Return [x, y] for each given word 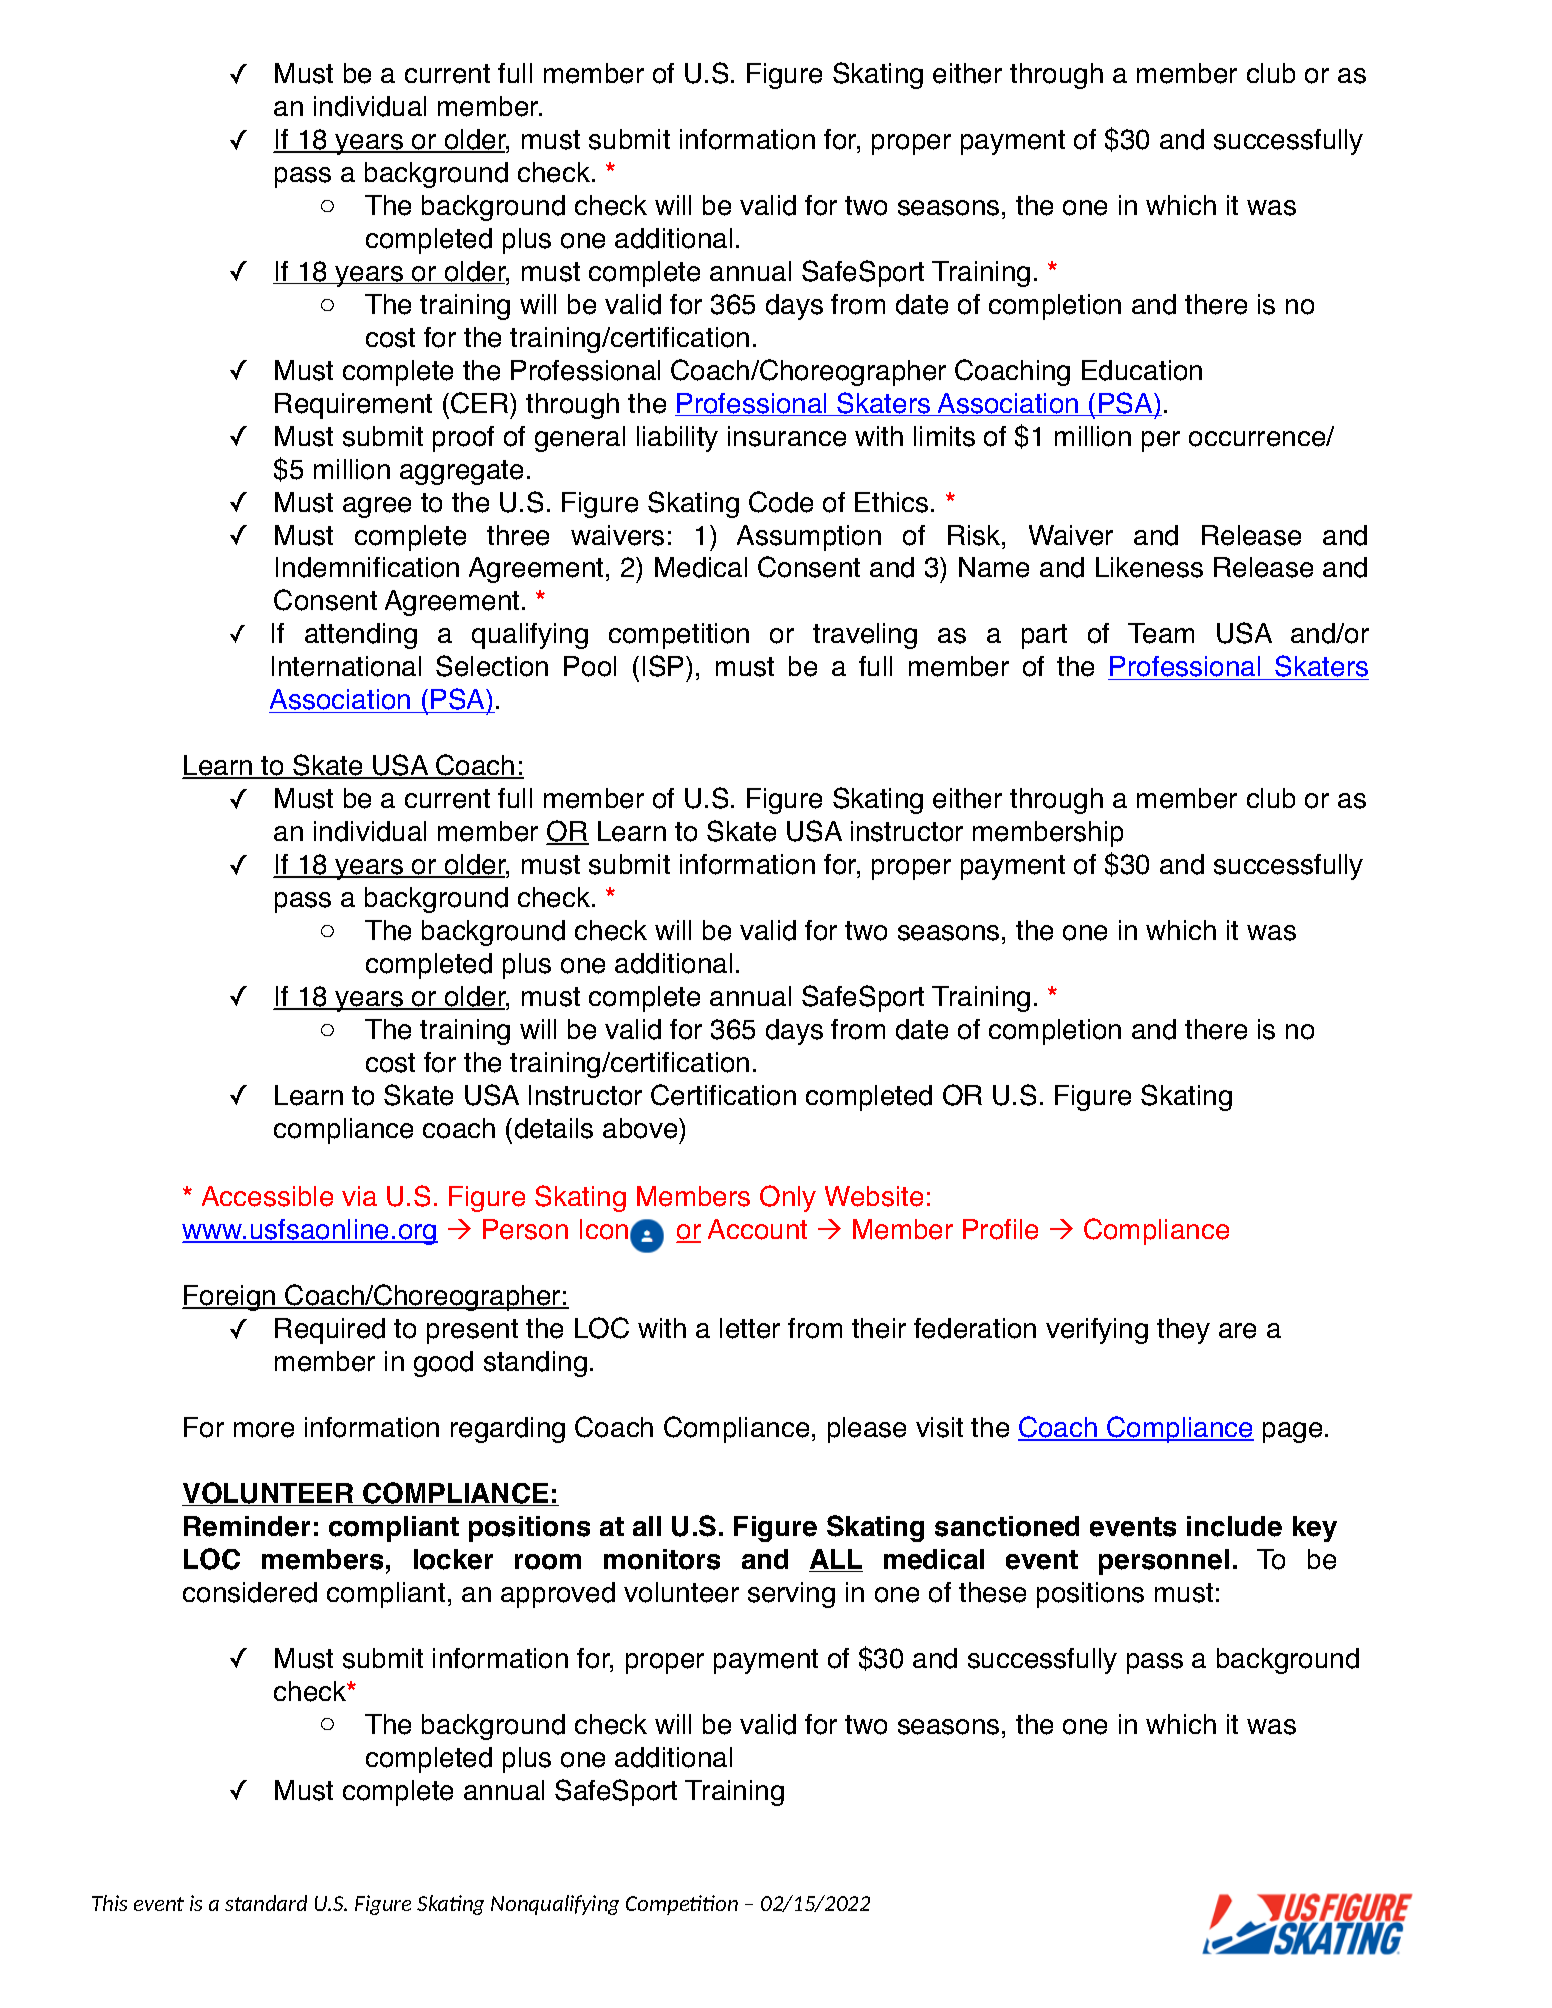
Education [1142, 370]
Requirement [353, 406]
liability [677, 439]
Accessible [267, 1196]
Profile [1000, 1229]
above [641, 1128]
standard [266, 1903]
